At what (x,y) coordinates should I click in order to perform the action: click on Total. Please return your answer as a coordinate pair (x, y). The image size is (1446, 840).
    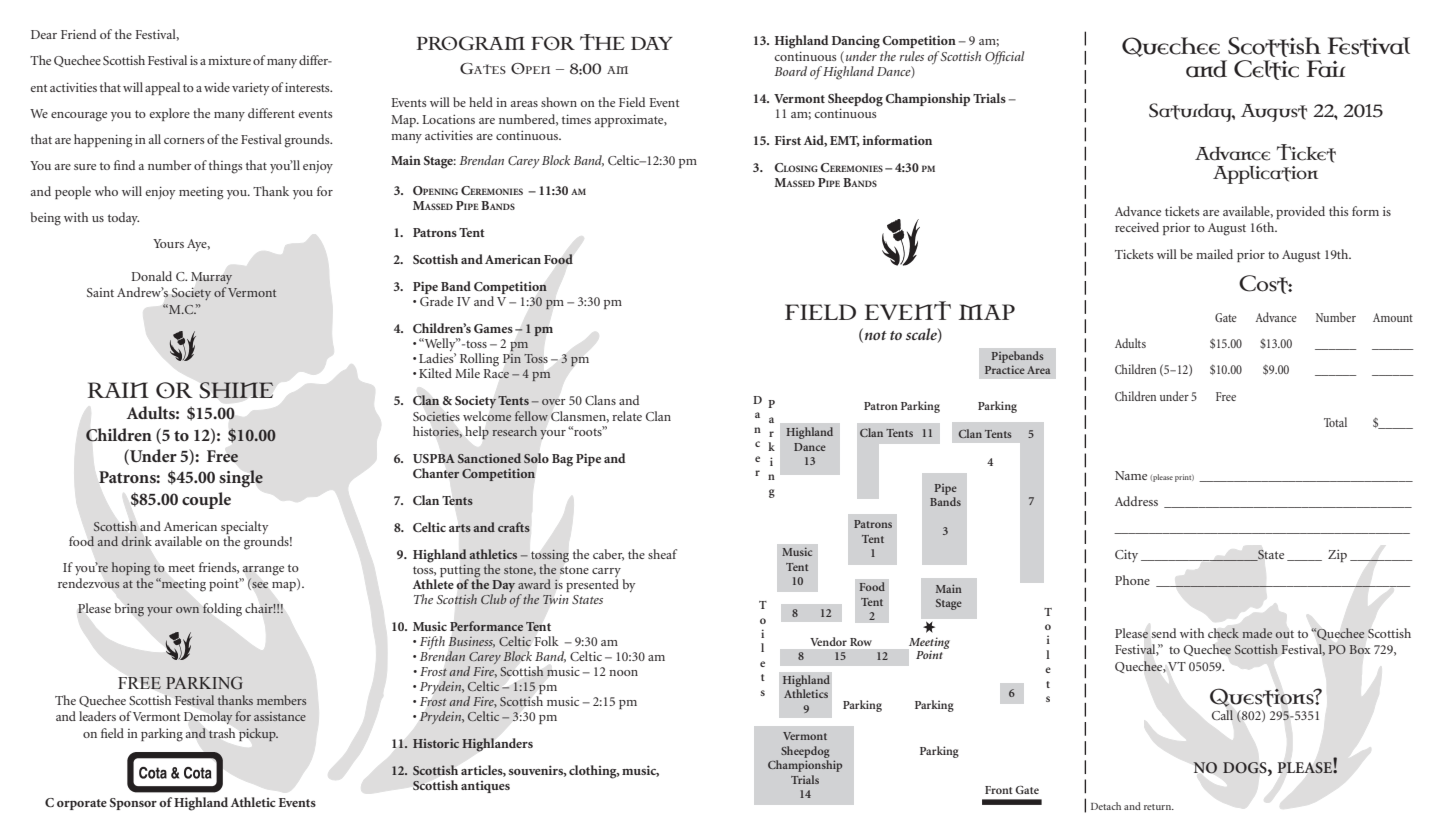
    Looking at the image, I should click on (1335, 422).
